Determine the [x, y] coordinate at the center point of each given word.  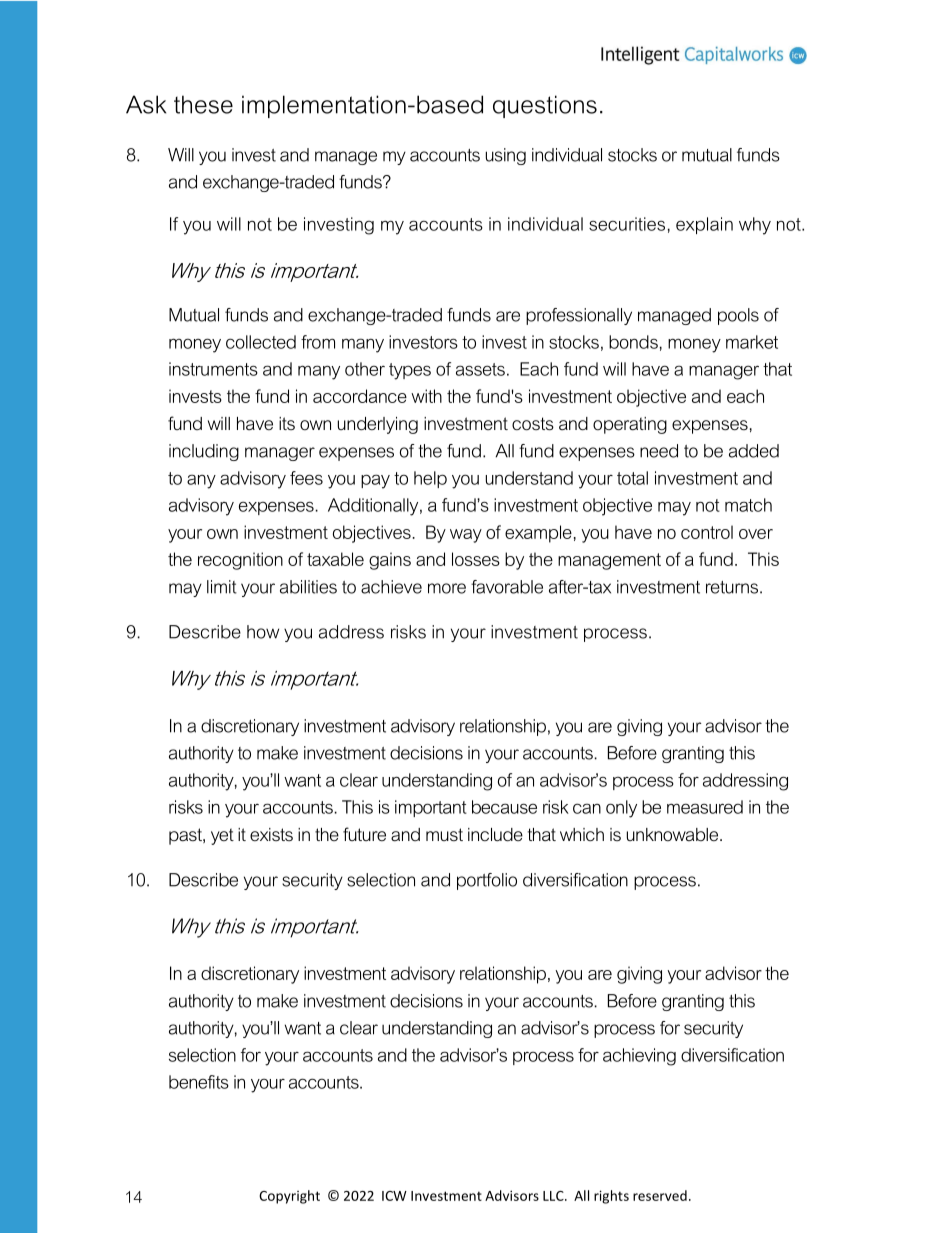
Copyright [289, 1197]
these [203, 104]
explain [704, 225]
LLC [554, 1196]
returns [732, 587]
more [447, 588]
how [263, 632]
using [506, 156]
